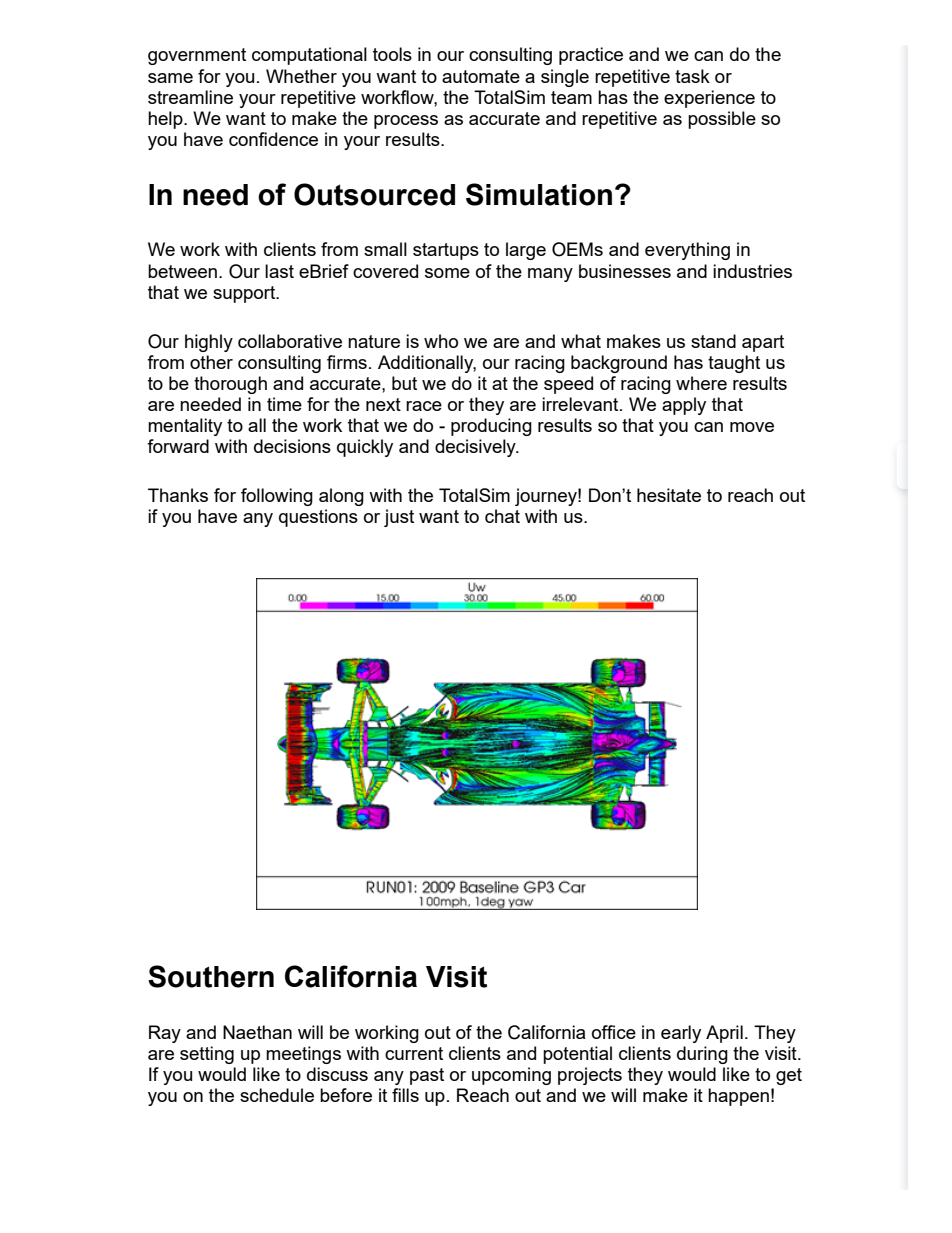 The image size is (952, 1233). I want to click on who, so click(441, 341).
